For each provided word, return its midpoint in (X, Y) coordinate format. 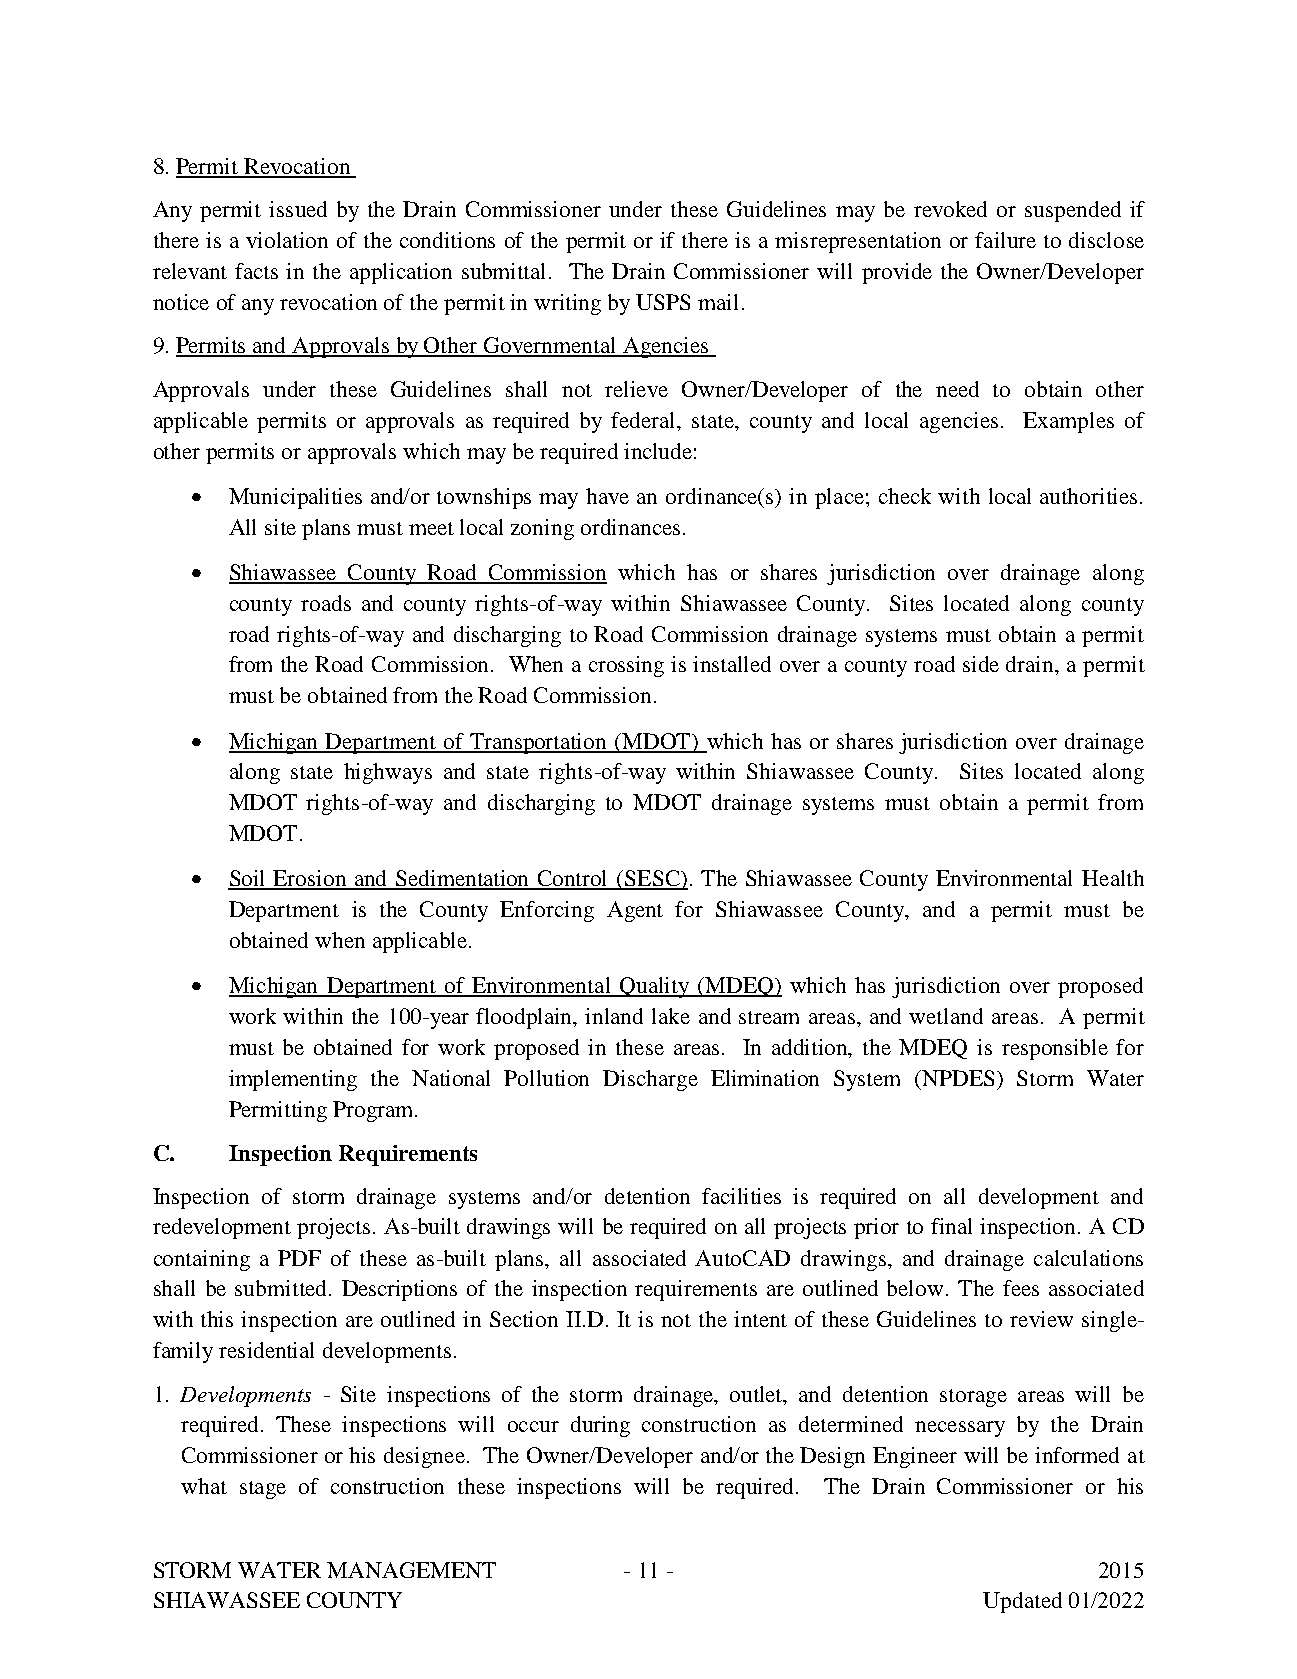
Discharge (650, 1080)
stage (263, 1490)
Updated (1022, 1602)
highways (388, 773)
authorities (1088, 496)
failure (1005, 240)
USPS (663, 302)
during (600, 1426)
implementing (293, 1080)
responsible (1055, 1049)
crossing (626, 666)
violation (287, 240)
